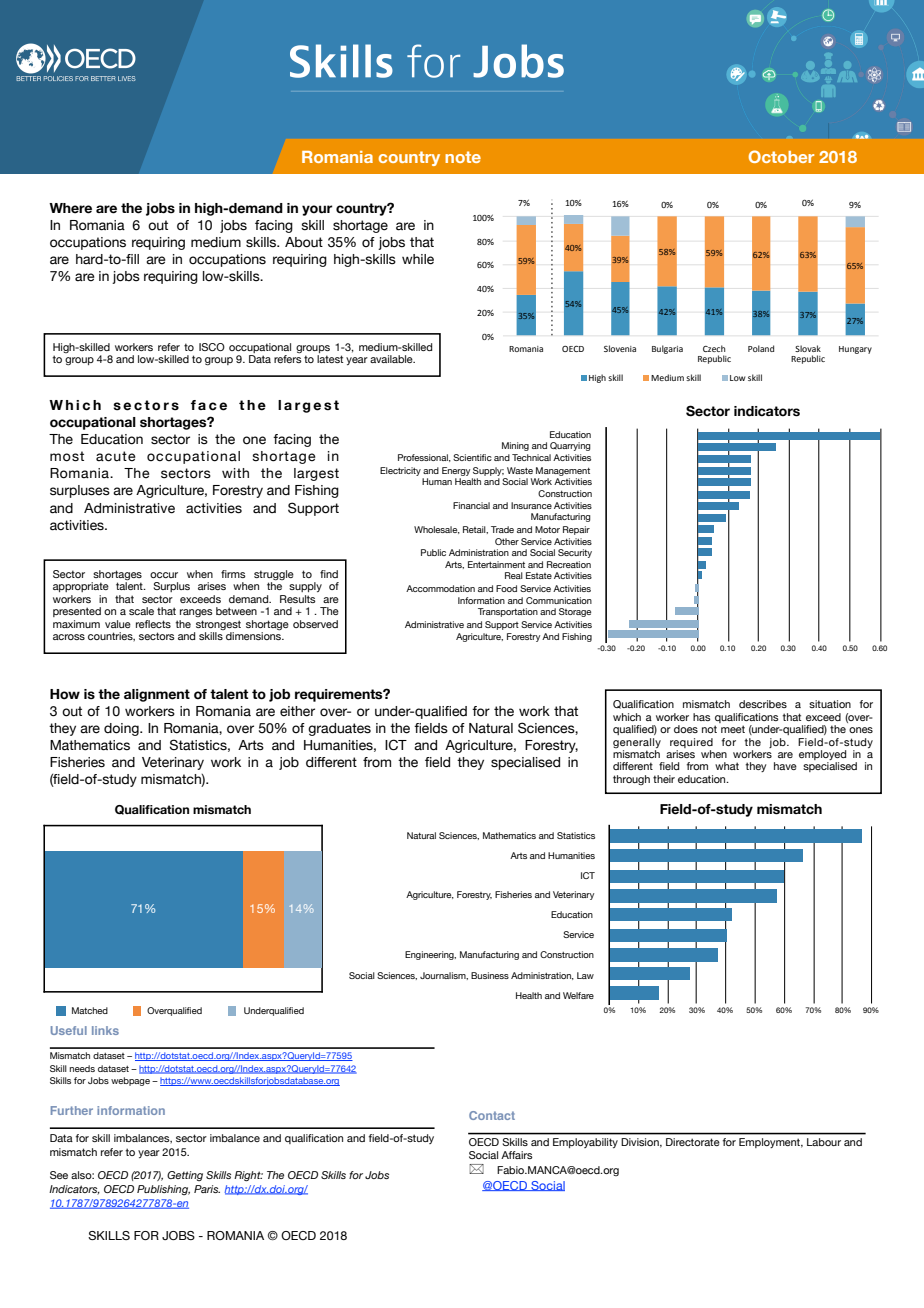 This document has height=1308, width=924. I want to click on Where, so click(70, 208).
